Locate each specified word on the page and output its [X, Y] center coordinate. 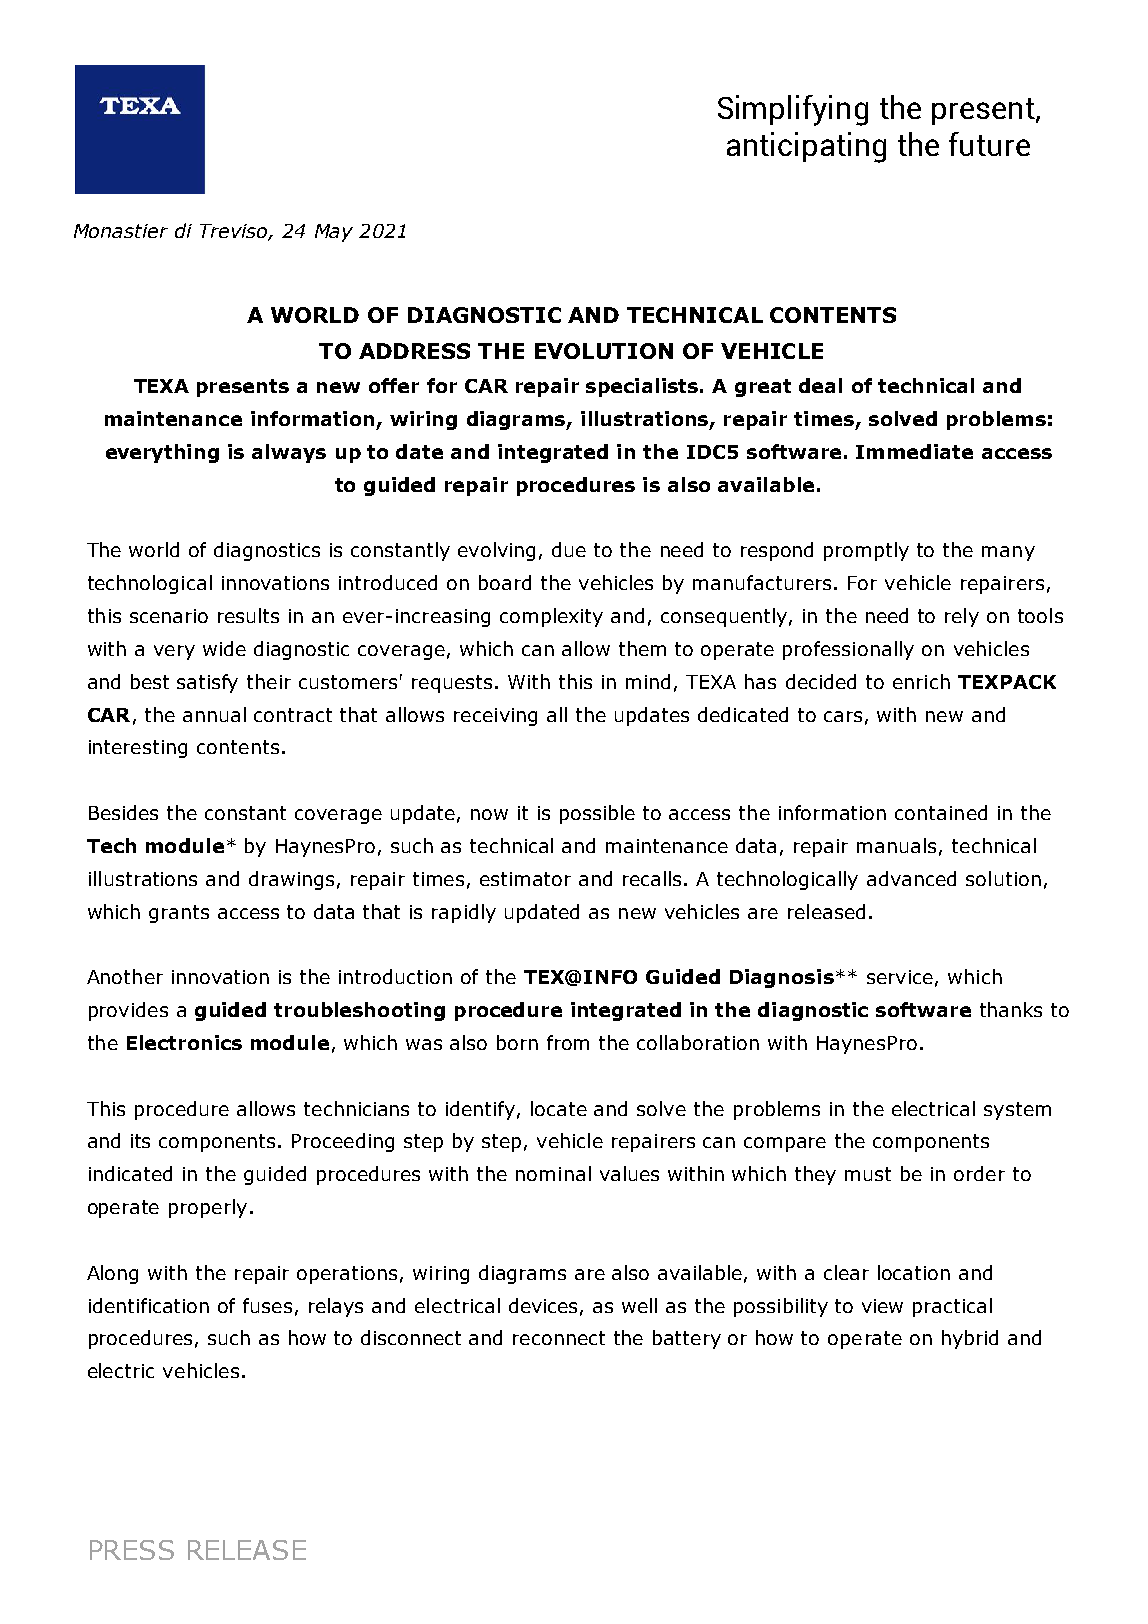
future [989, 144]
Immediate [914, 451]
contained [941, 812]
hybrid [970, 1339]
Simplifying [793, 110]
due [569, 549]
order [979, 1173]
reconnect [559, 1338]
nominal [553, 1173]
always [289, 453]
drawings [291, 880]
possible [597, 814]
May [334, 233]
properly [208, 1208]
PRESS [132, 1550]
